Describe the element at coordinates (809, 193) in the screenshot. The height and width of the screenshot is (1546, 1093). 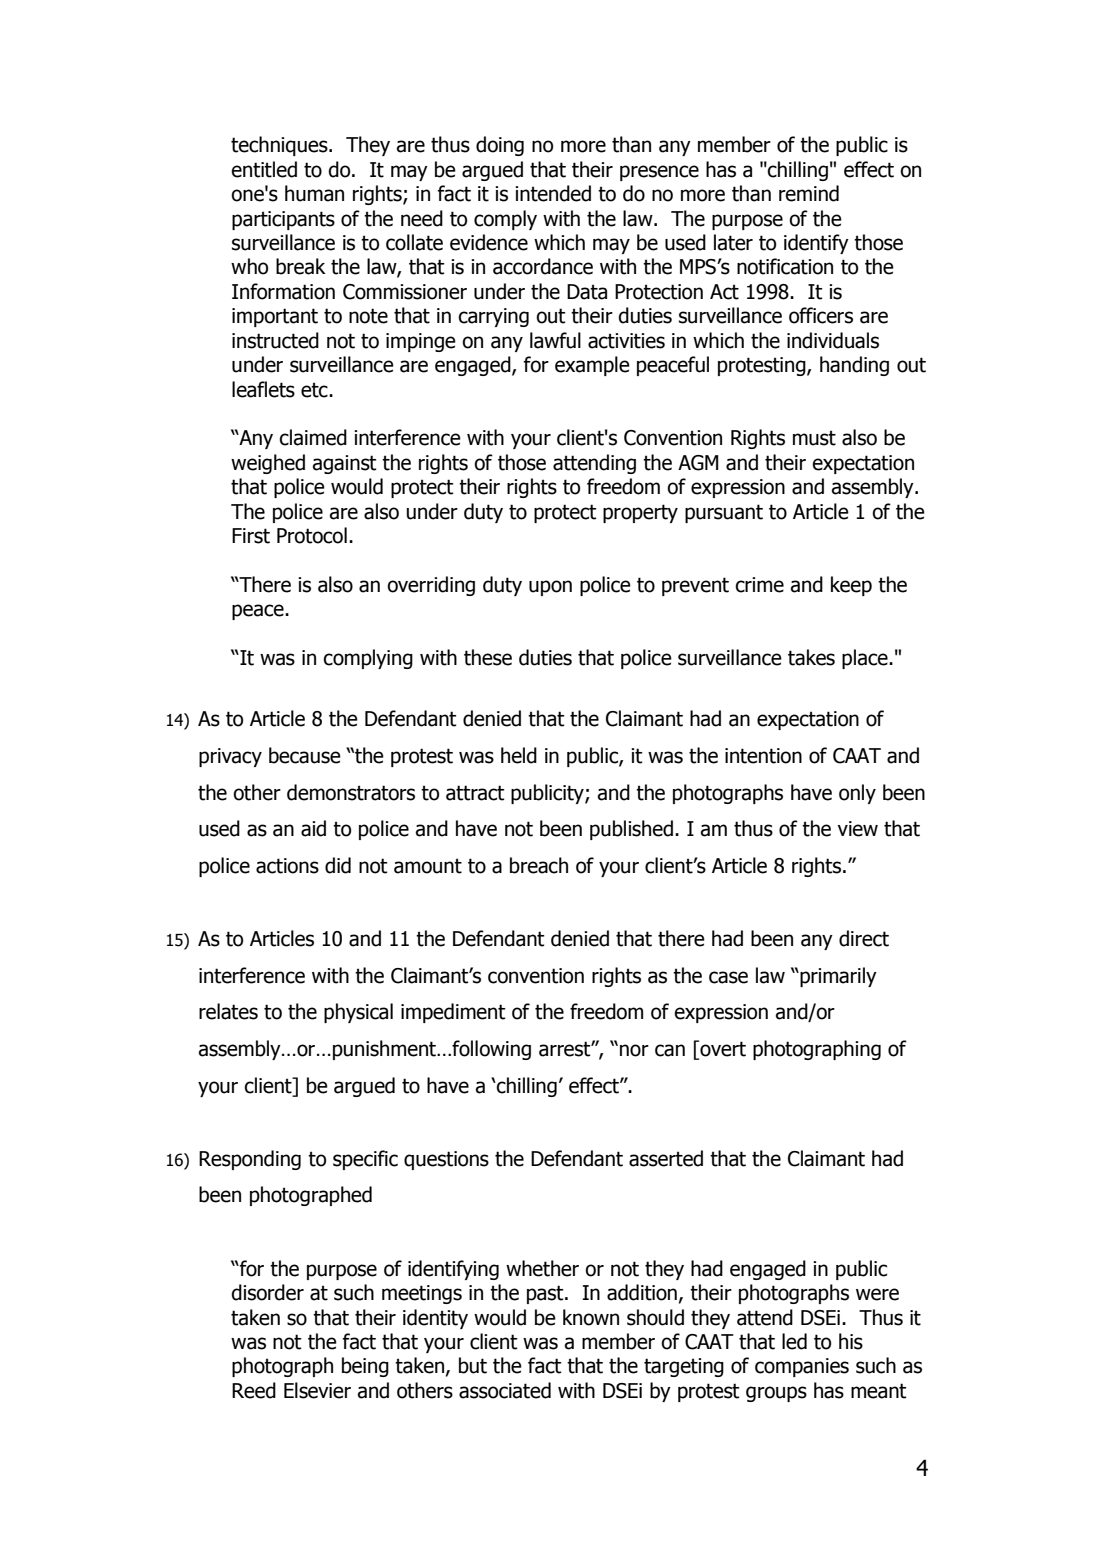
I see `remind` at that location.
